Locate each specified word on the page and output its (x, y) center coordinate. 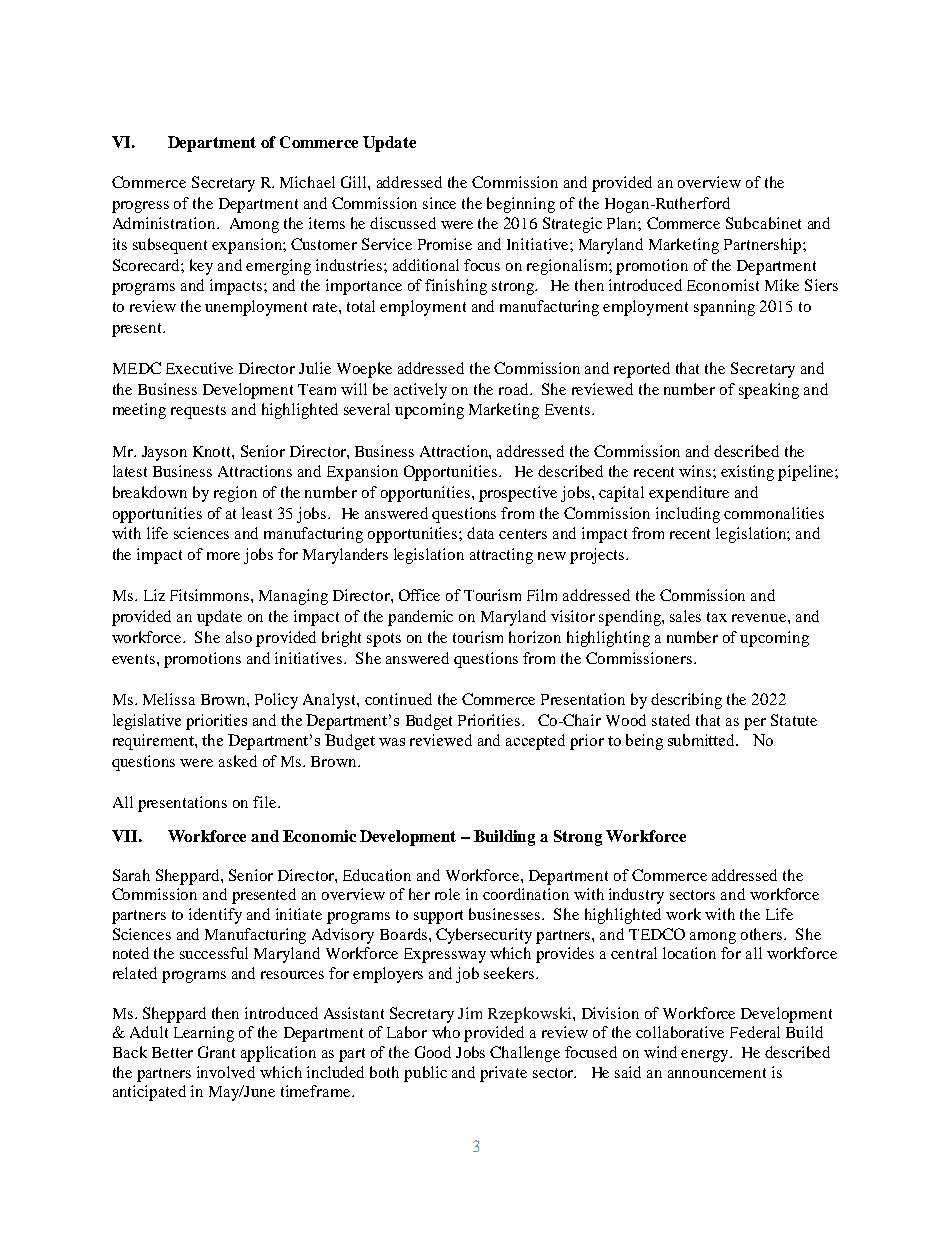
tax (717, 617)
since (439, 203)
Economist (723, 285)
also (239, 637)
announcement (717, 1073)
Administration (165, 223)
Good (433, 1052)
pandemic (420, 618)
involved (226, 1072)
